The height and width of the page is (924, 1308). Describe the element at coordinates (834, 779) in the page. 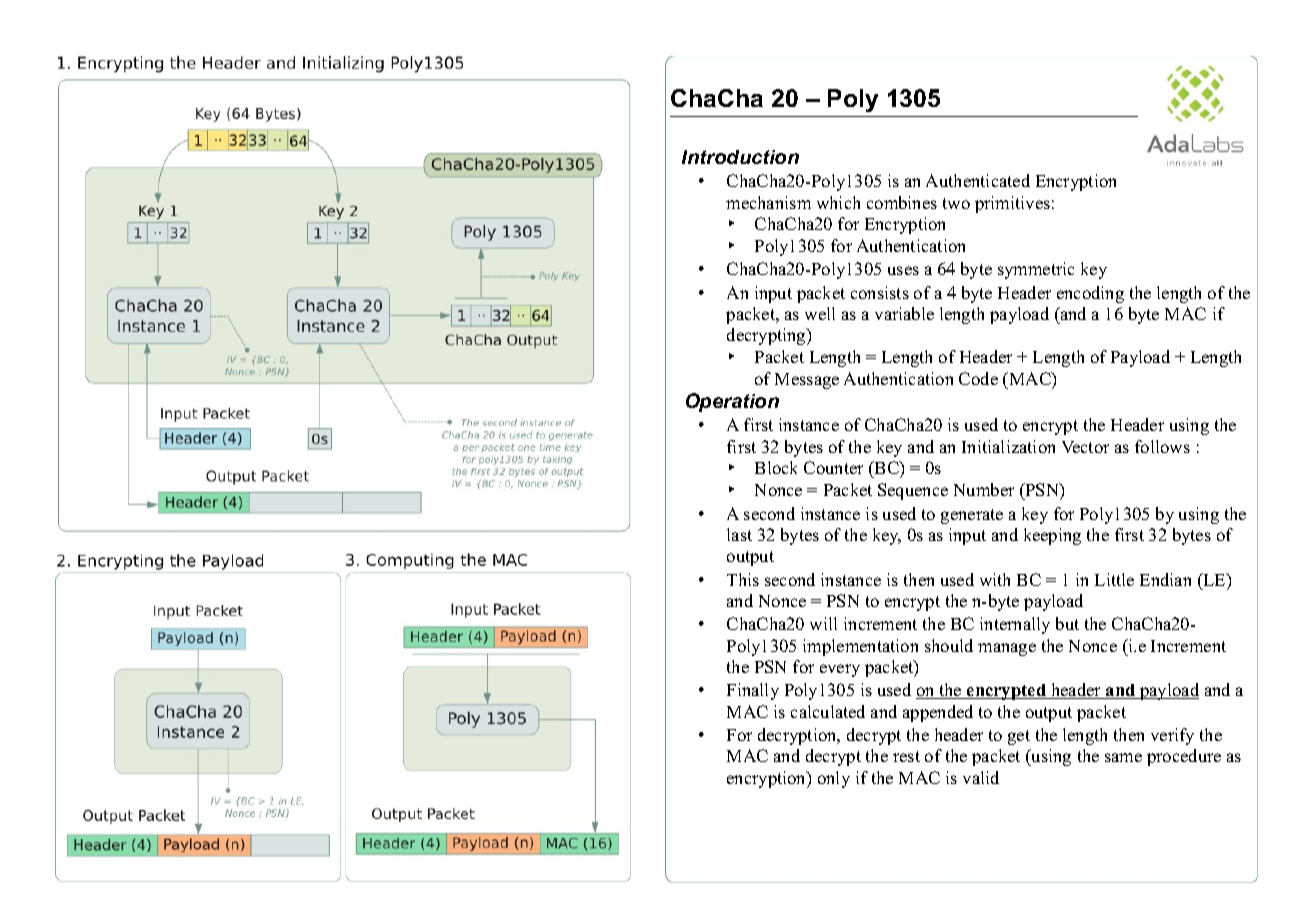

I see `only` at that location.
